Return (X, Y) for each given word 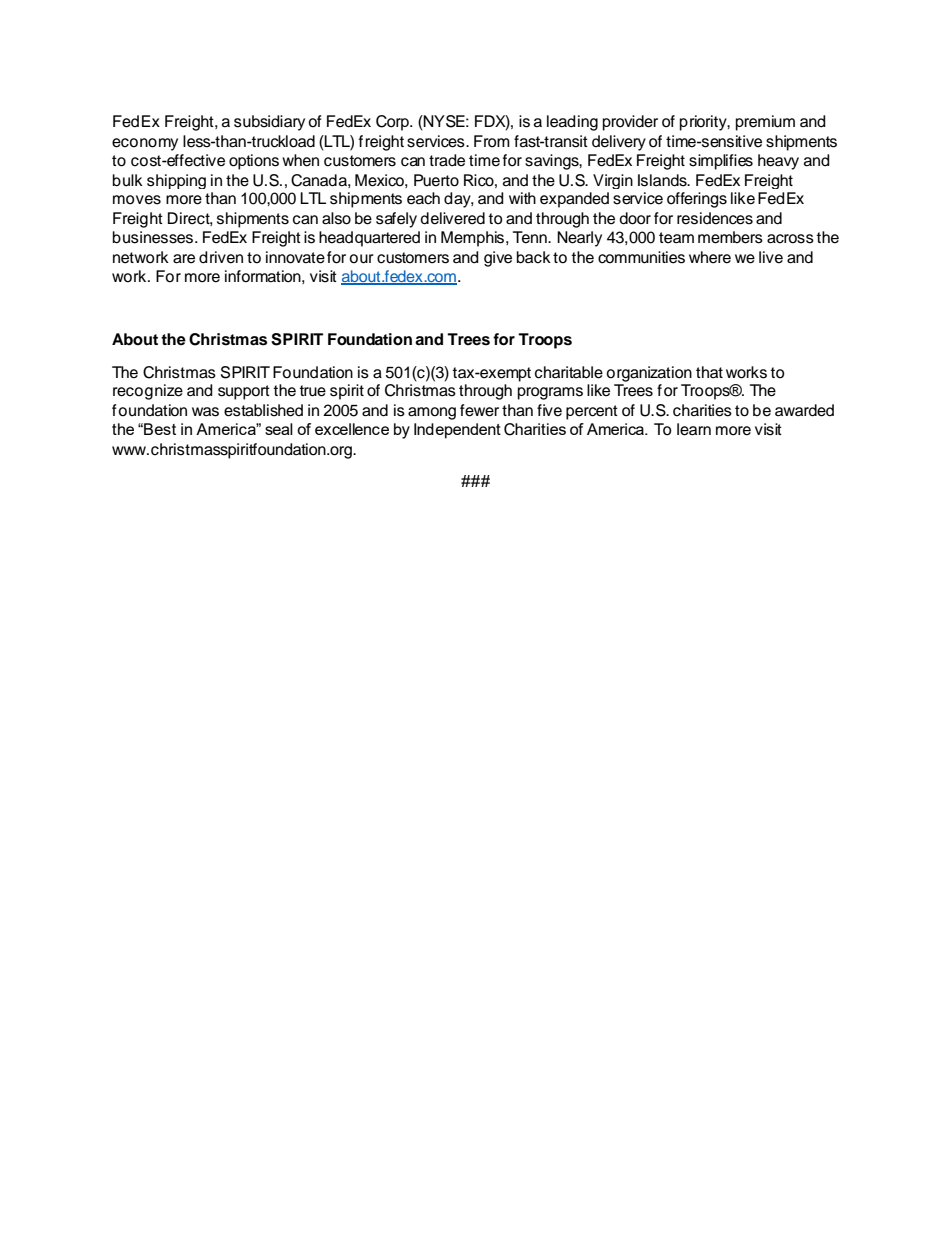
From (492, 141)
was (205, 412)
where (710, 257)
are (184, 259)
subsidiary (269, 123)
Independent (457, 431)
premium (765, 123)
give (498, 259)
